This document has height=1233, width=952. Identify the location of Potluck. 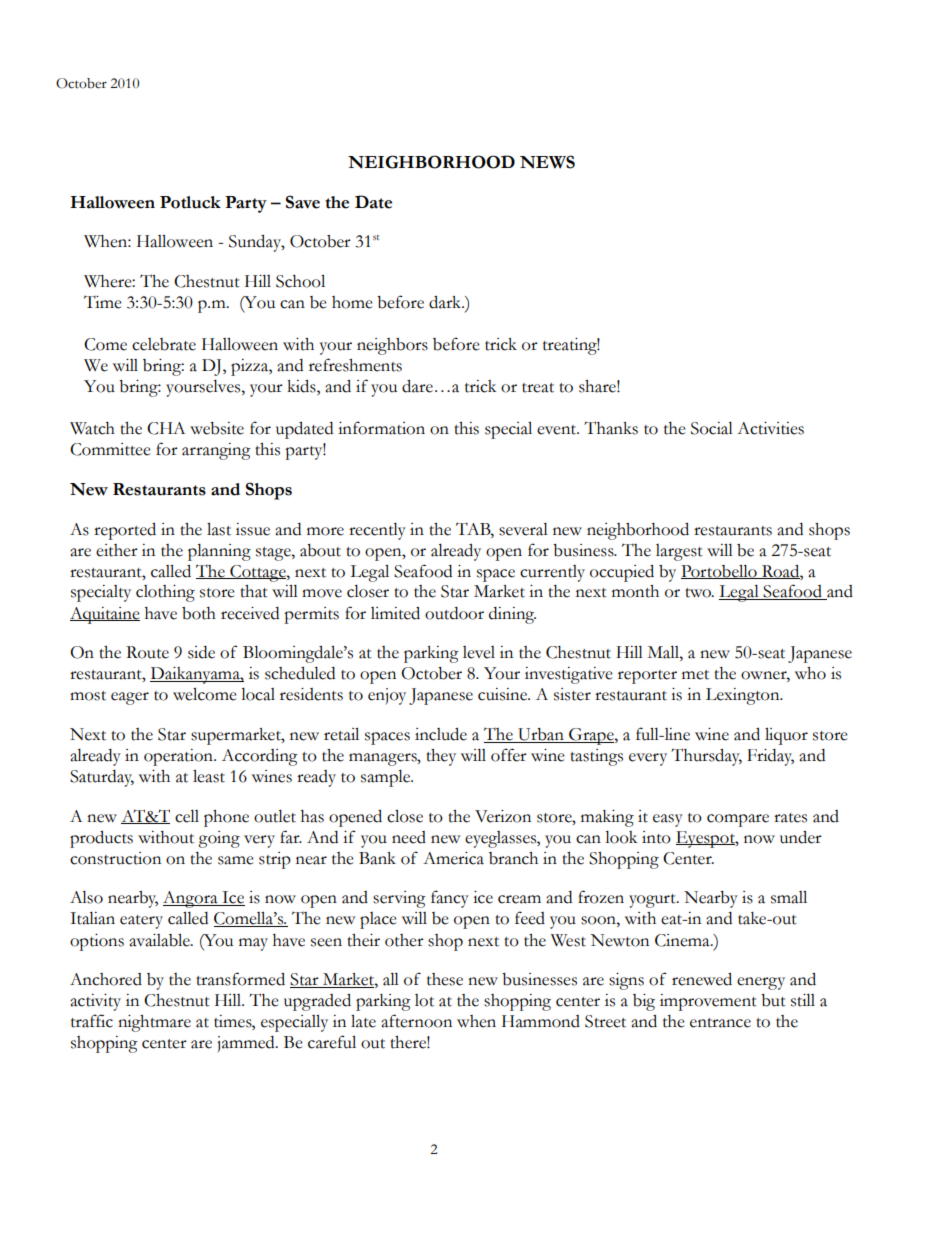
(190, 202).
